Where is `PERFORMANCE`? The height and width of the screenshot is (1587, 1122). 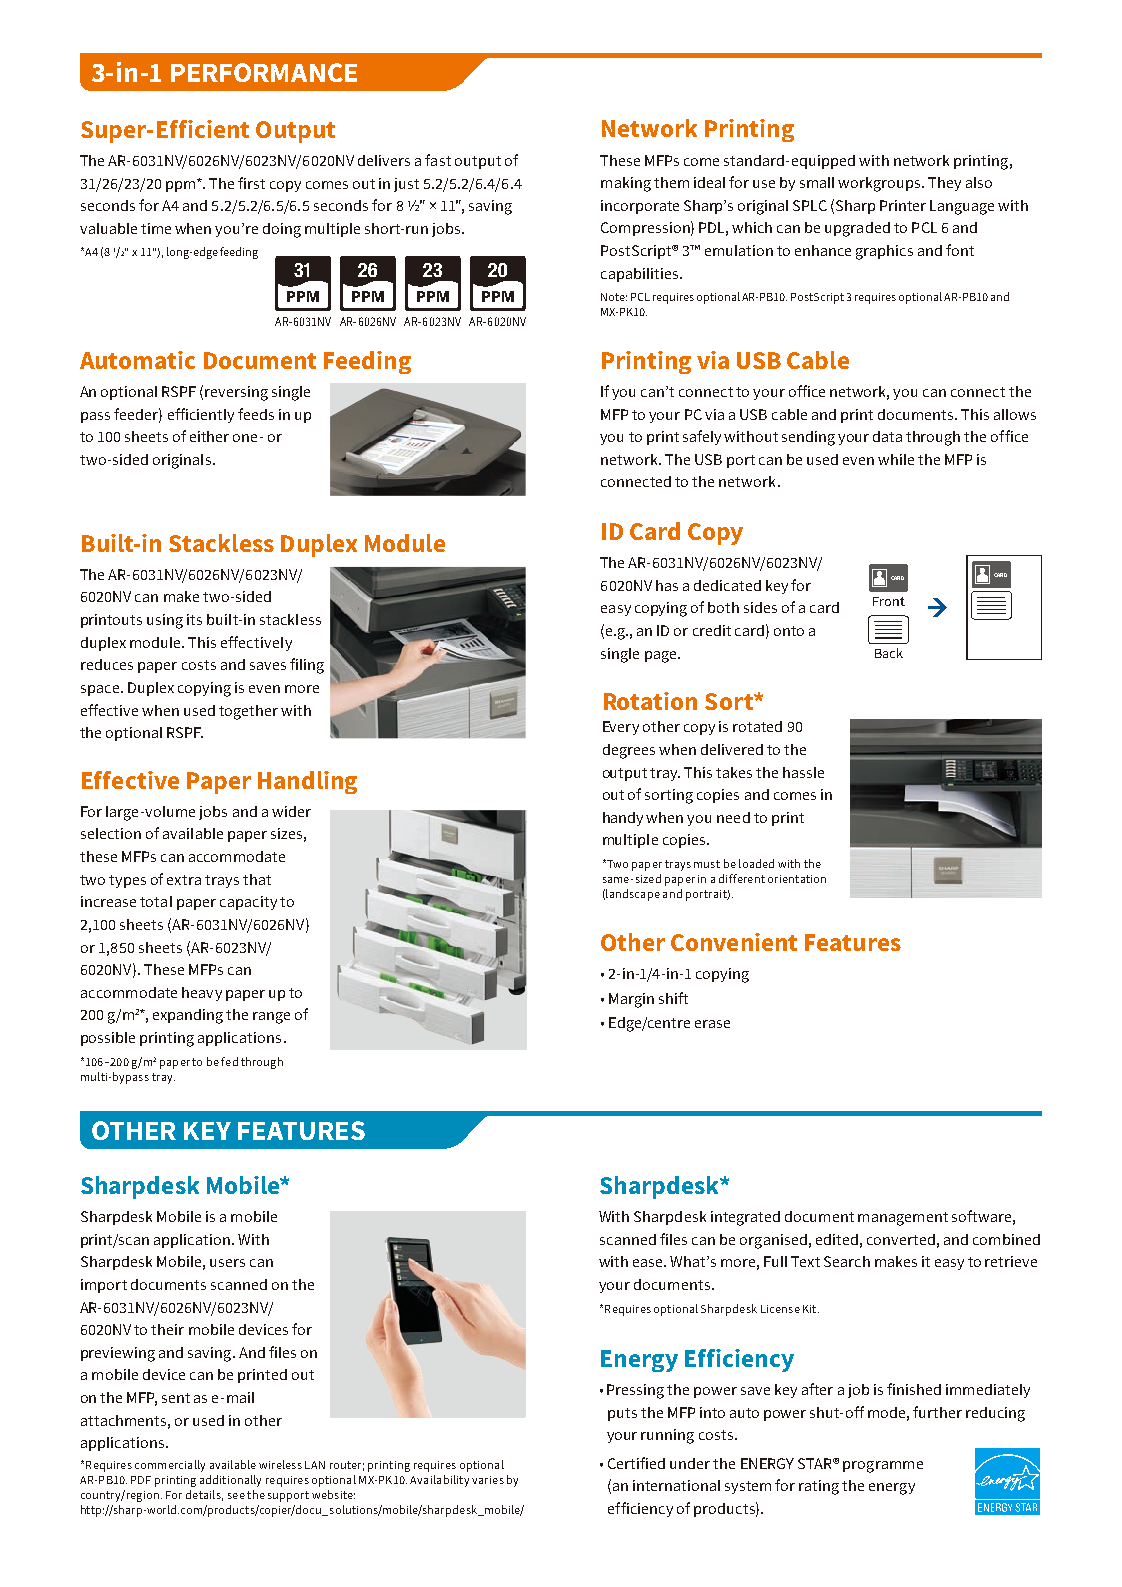
PERFORMANCE is located at coordinates (264, 72).
